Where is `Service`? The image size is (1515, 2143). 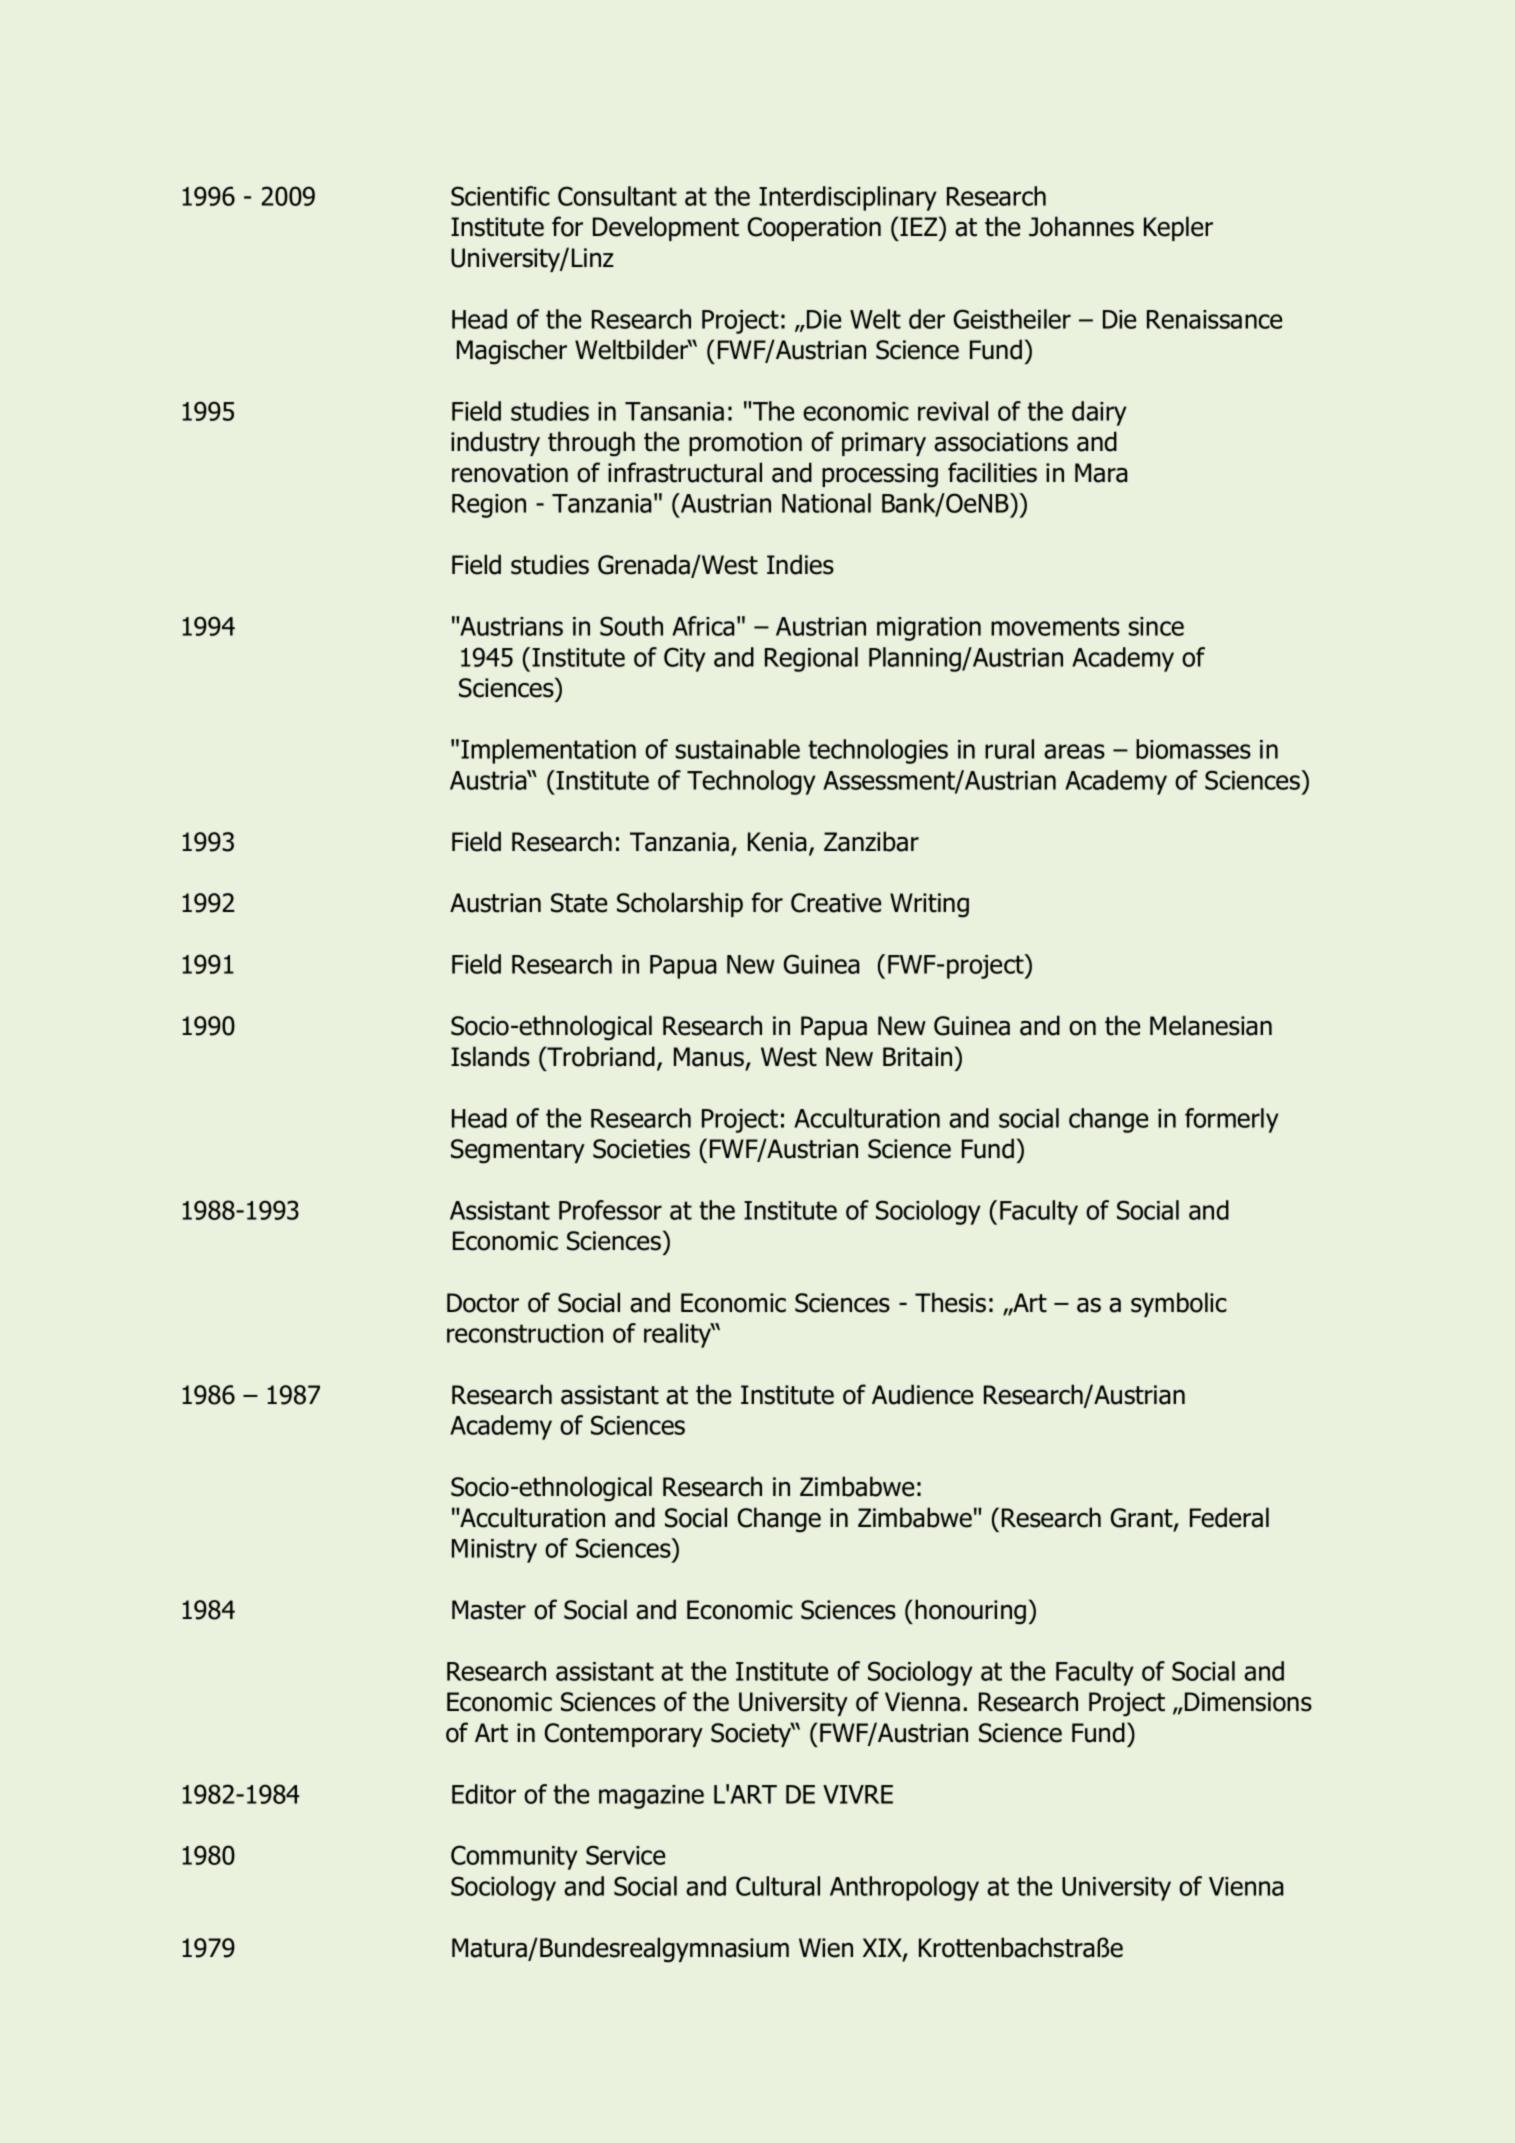
Service is located at coordinates (625, 1855).
